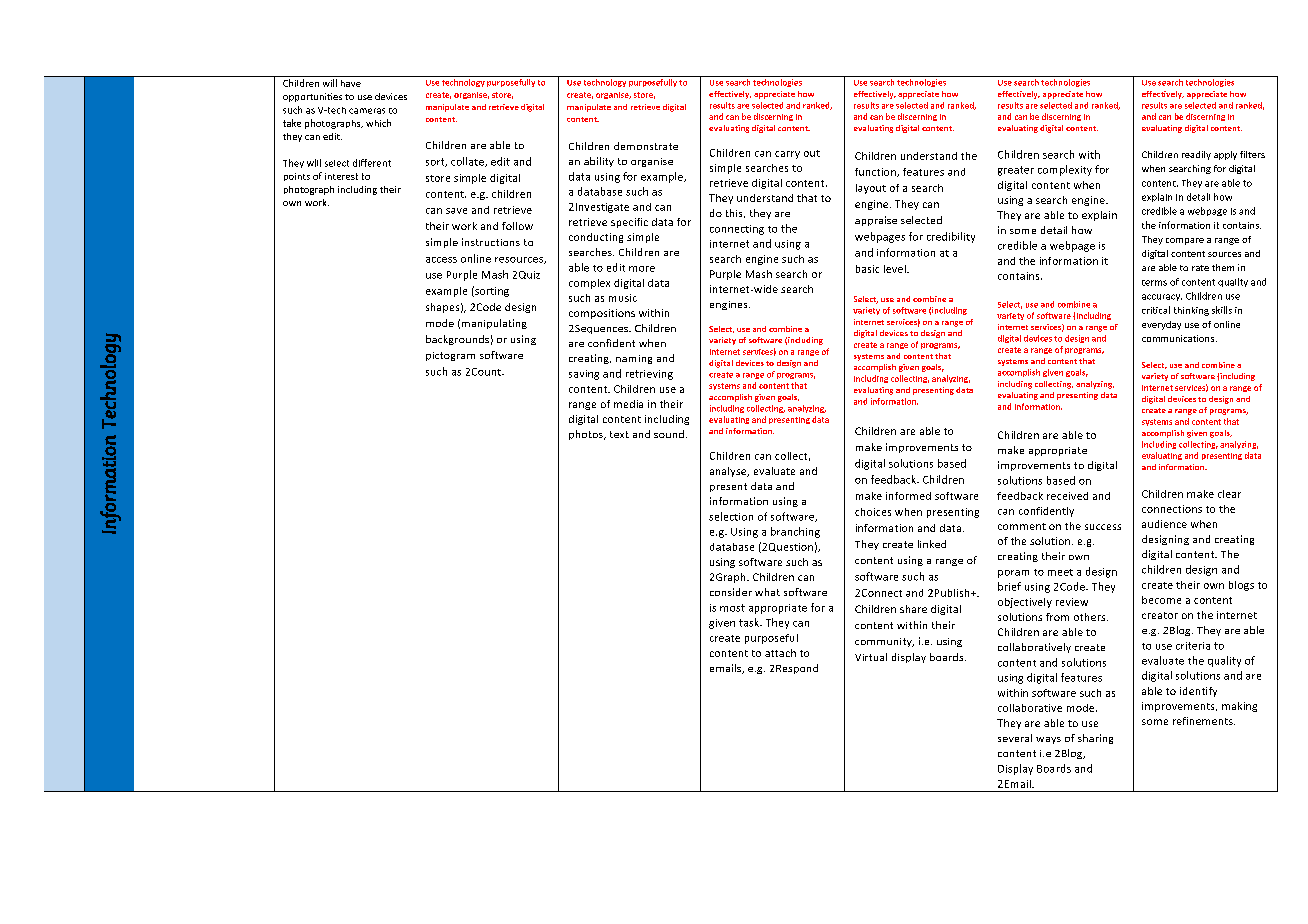 This screenshot has height=924, width=1308. What do you see at coordinates (367, 111) in the screenshot?
I see `cameras` at bounding box center [367, 111].
